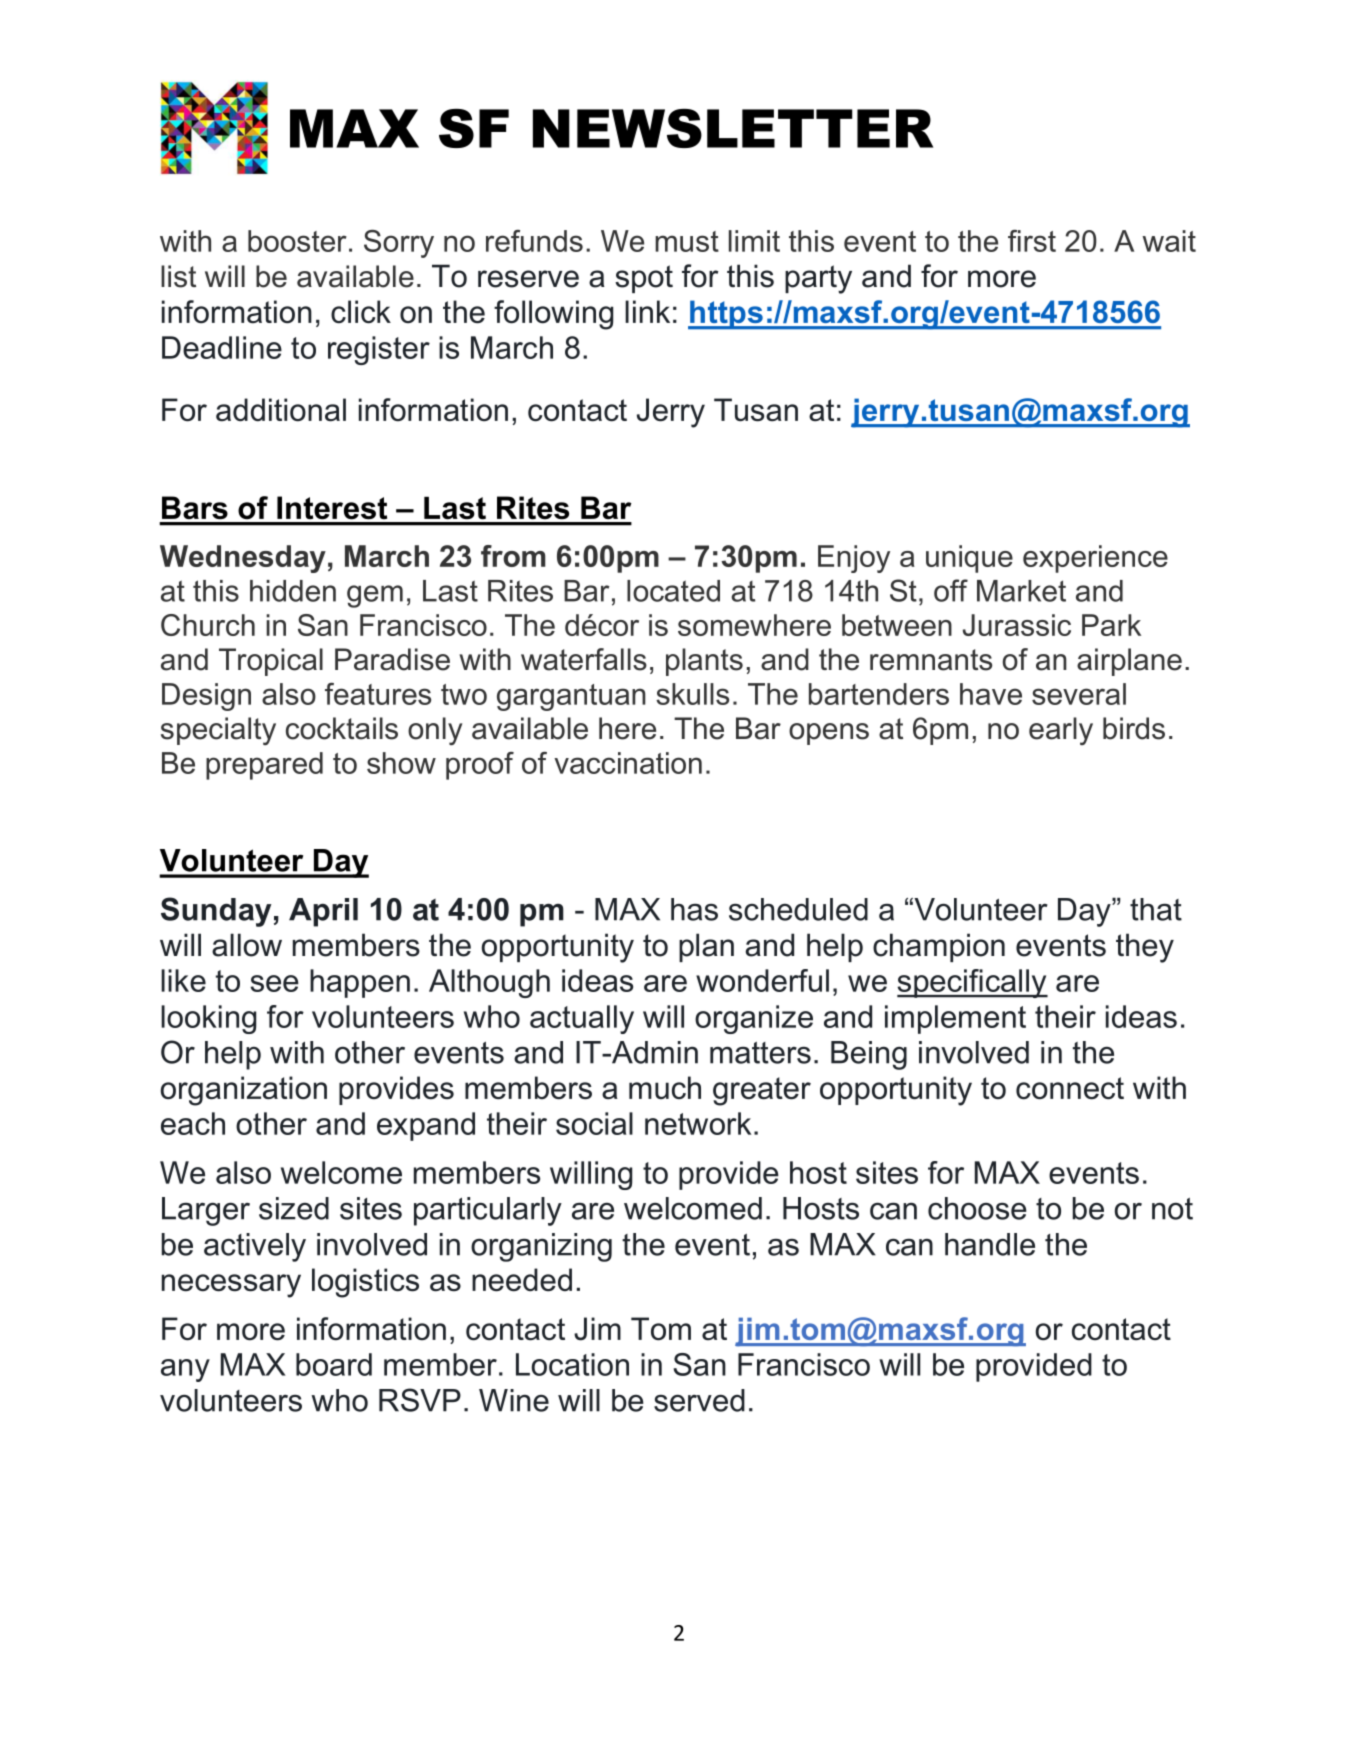  Describe the element at coordinates (1095, 559) in the screenshot. I see `experience` at that location.
